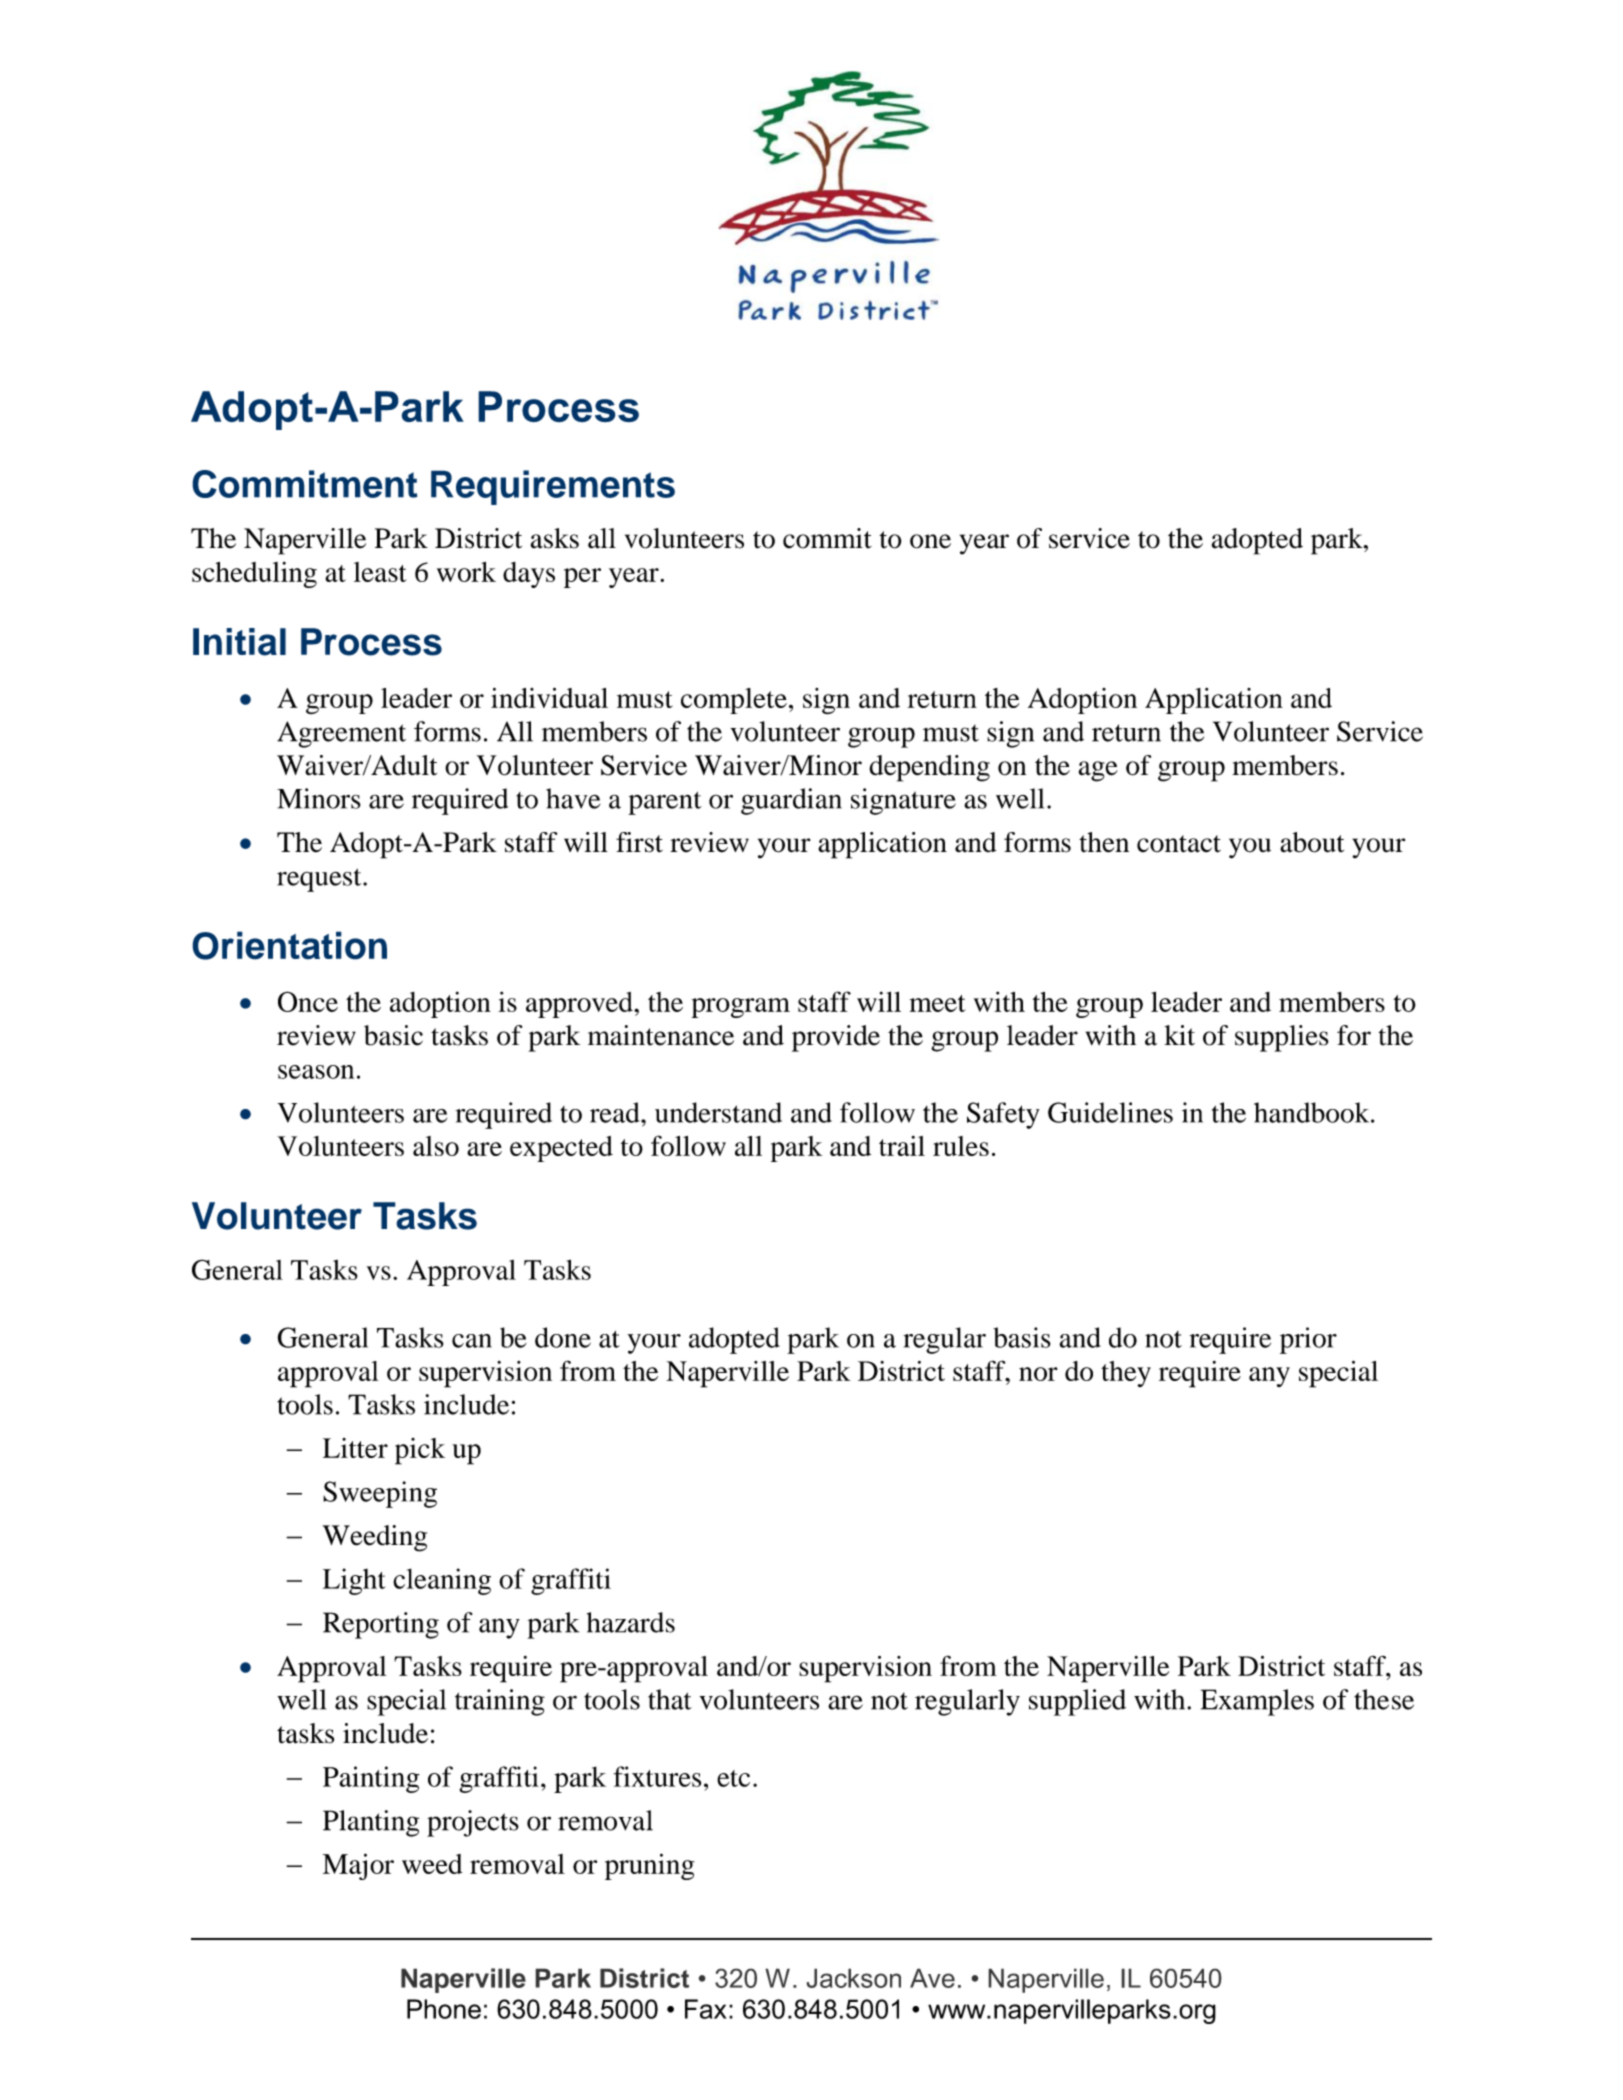 This image has height=2100, width=1623. I want to click on basic, so click(393, 1035).
